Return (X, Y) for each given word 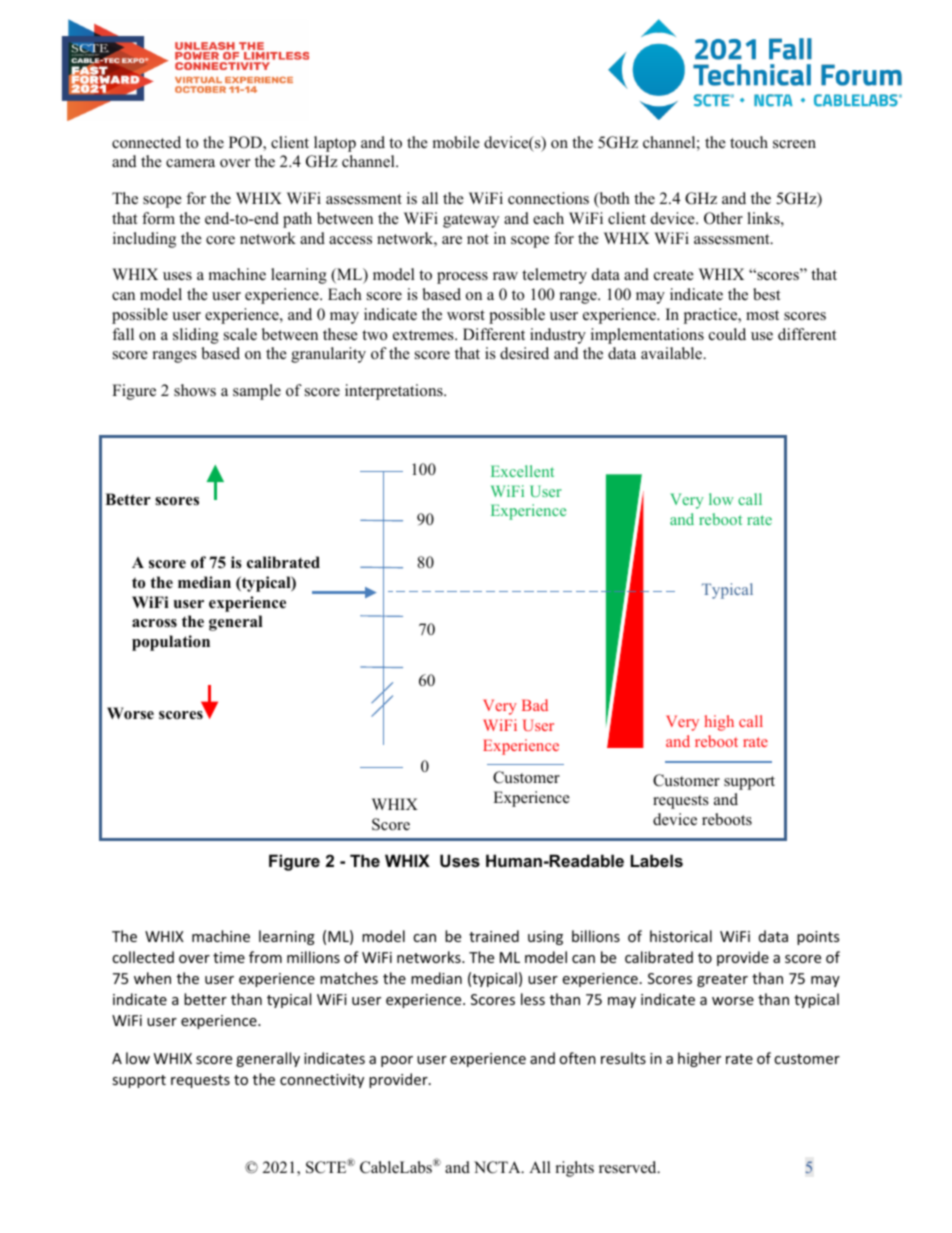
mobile (456, 142)
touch (749, 142)
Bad (535, 705)
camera (190, 163)
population (171, 643)
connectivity (322, 1081)
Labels (656, 860)
